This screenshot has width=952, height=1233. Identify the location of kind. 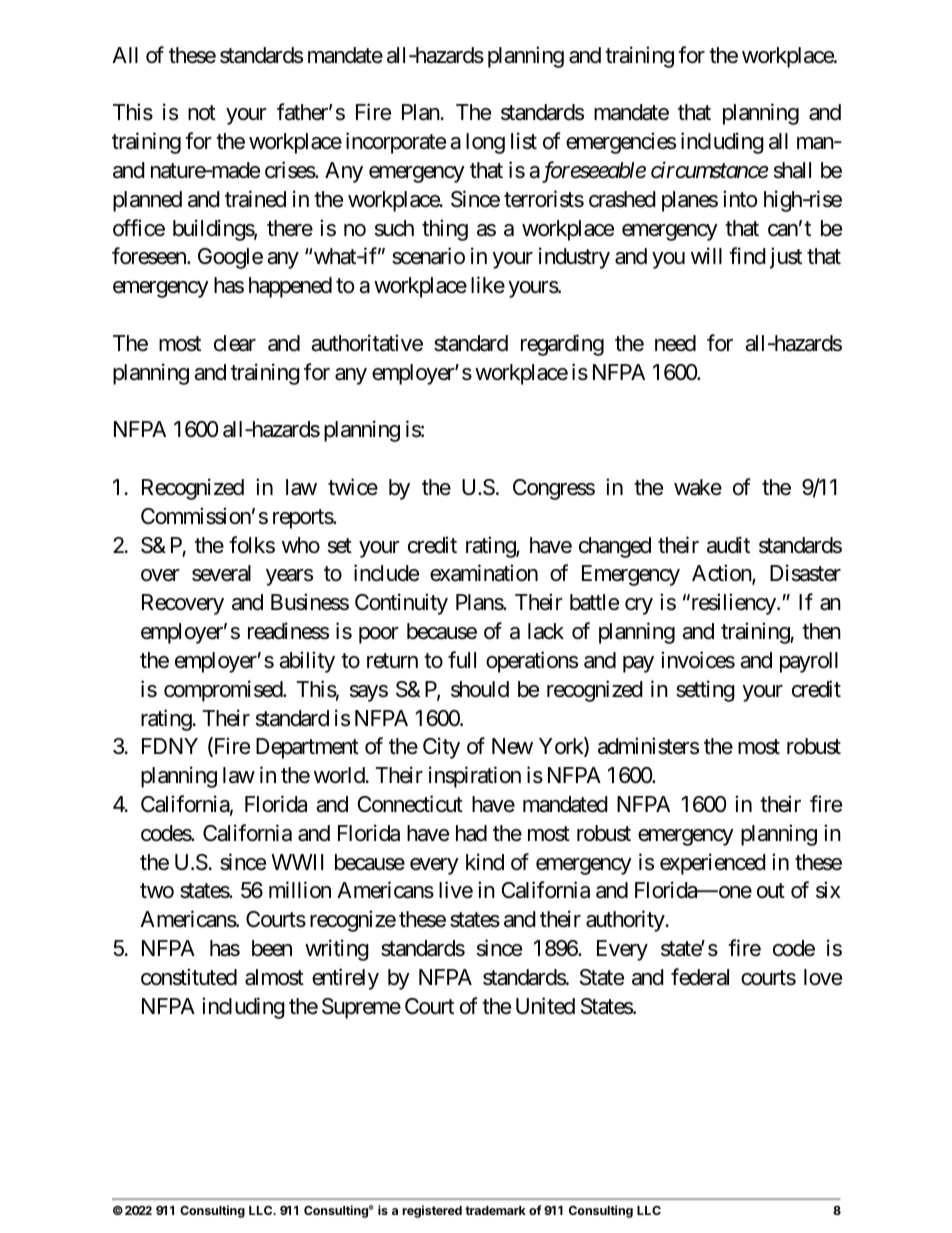
(485, 862).
